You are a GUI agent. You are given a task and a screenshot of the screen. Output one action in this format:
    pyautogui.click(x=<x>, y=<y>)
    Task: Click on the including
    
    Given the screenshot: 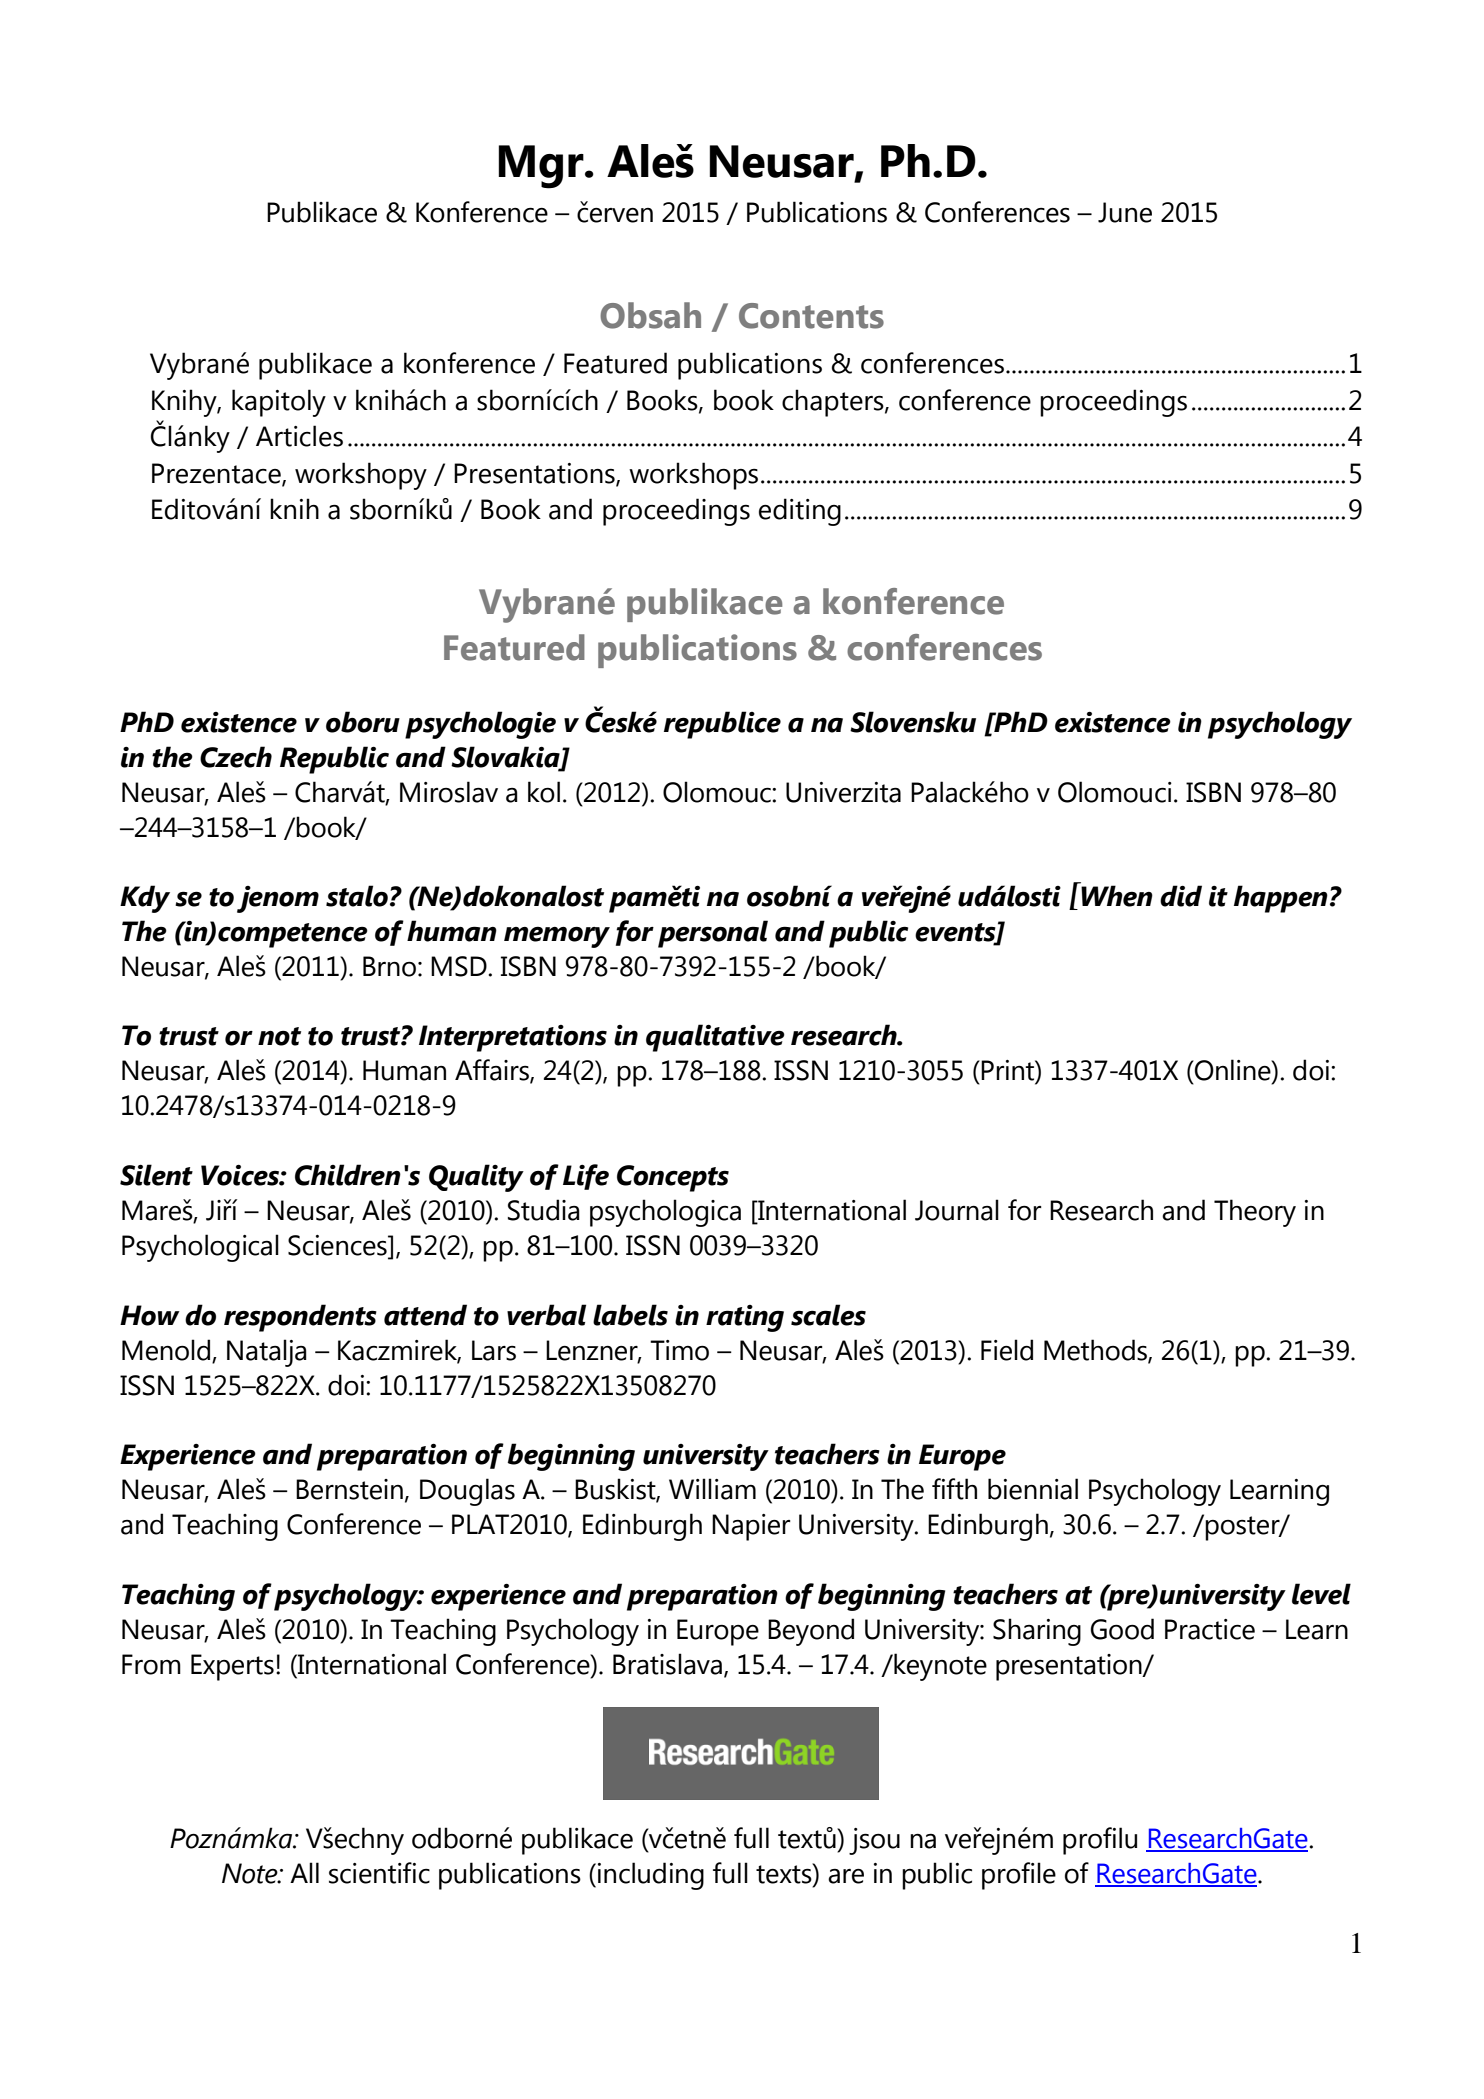 What is the action you would take?
    pyautogui.click(x=651, y=1876)
